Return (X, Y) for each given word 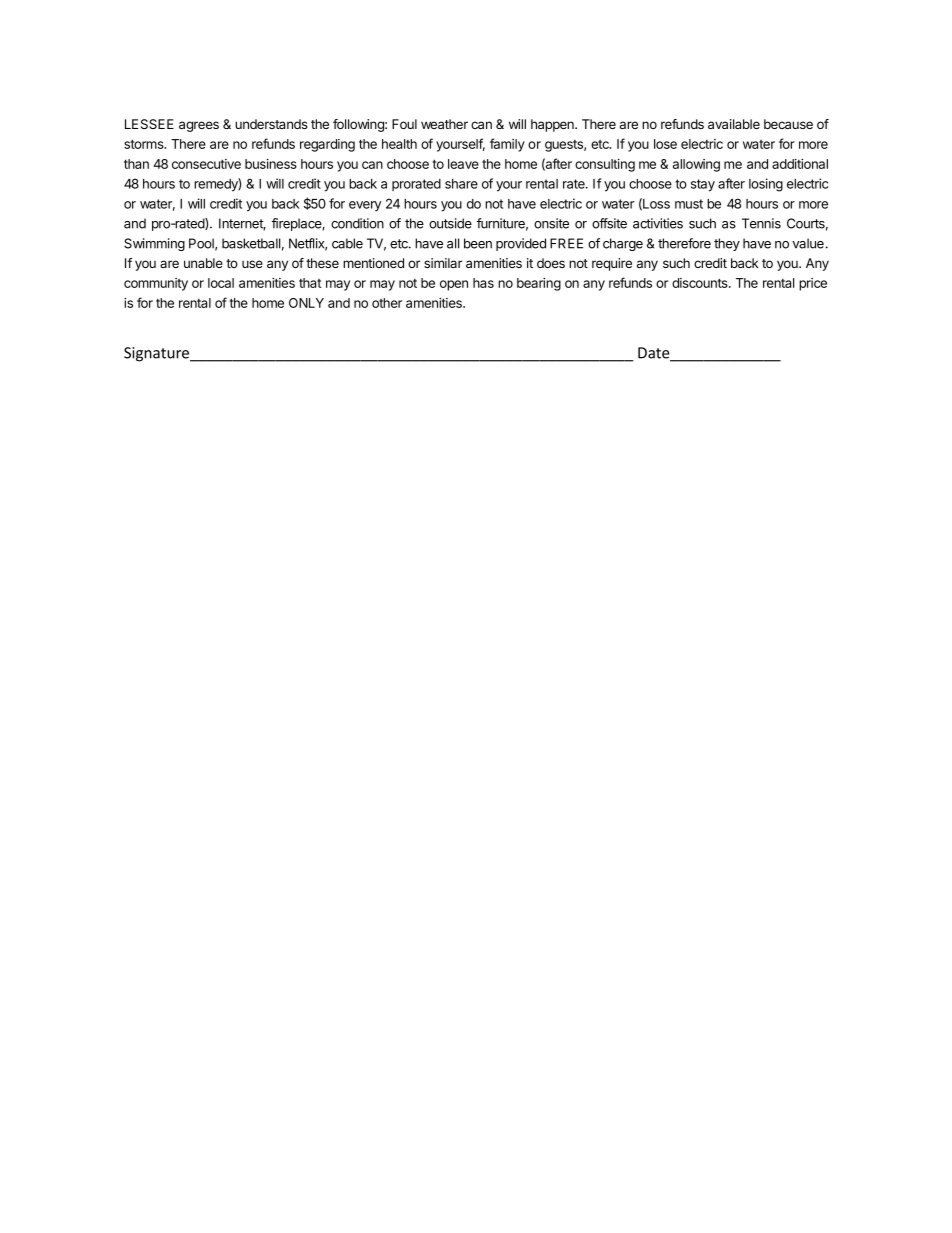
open (454, 285)
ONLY (306, 303)
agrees (199, 126)
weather (444, 124)
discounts (701, 283)
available (734, 124)
